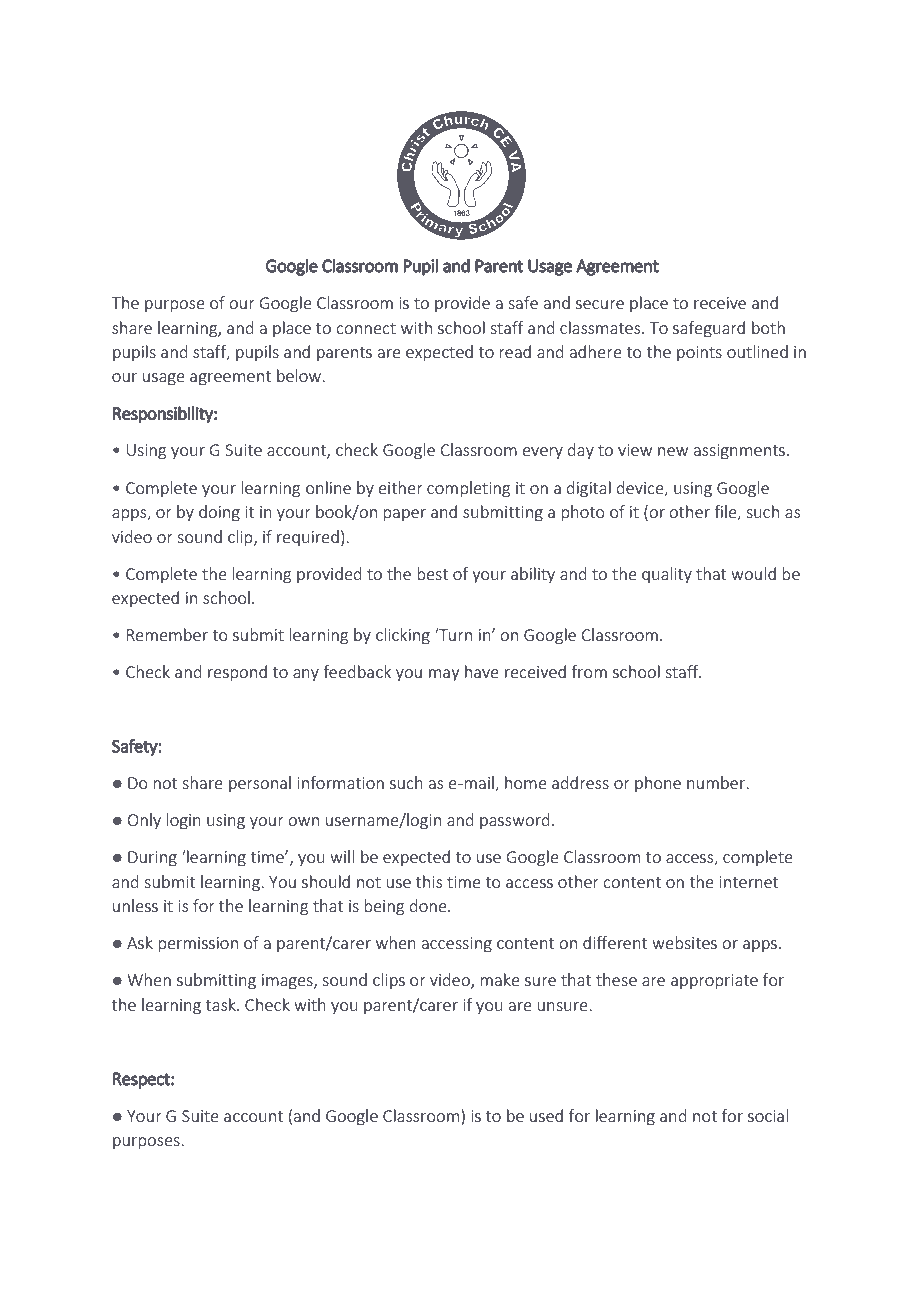 Image resolution: width=924 pixels, height=1308 pixels. I want to click on below, so click(300, 375).
